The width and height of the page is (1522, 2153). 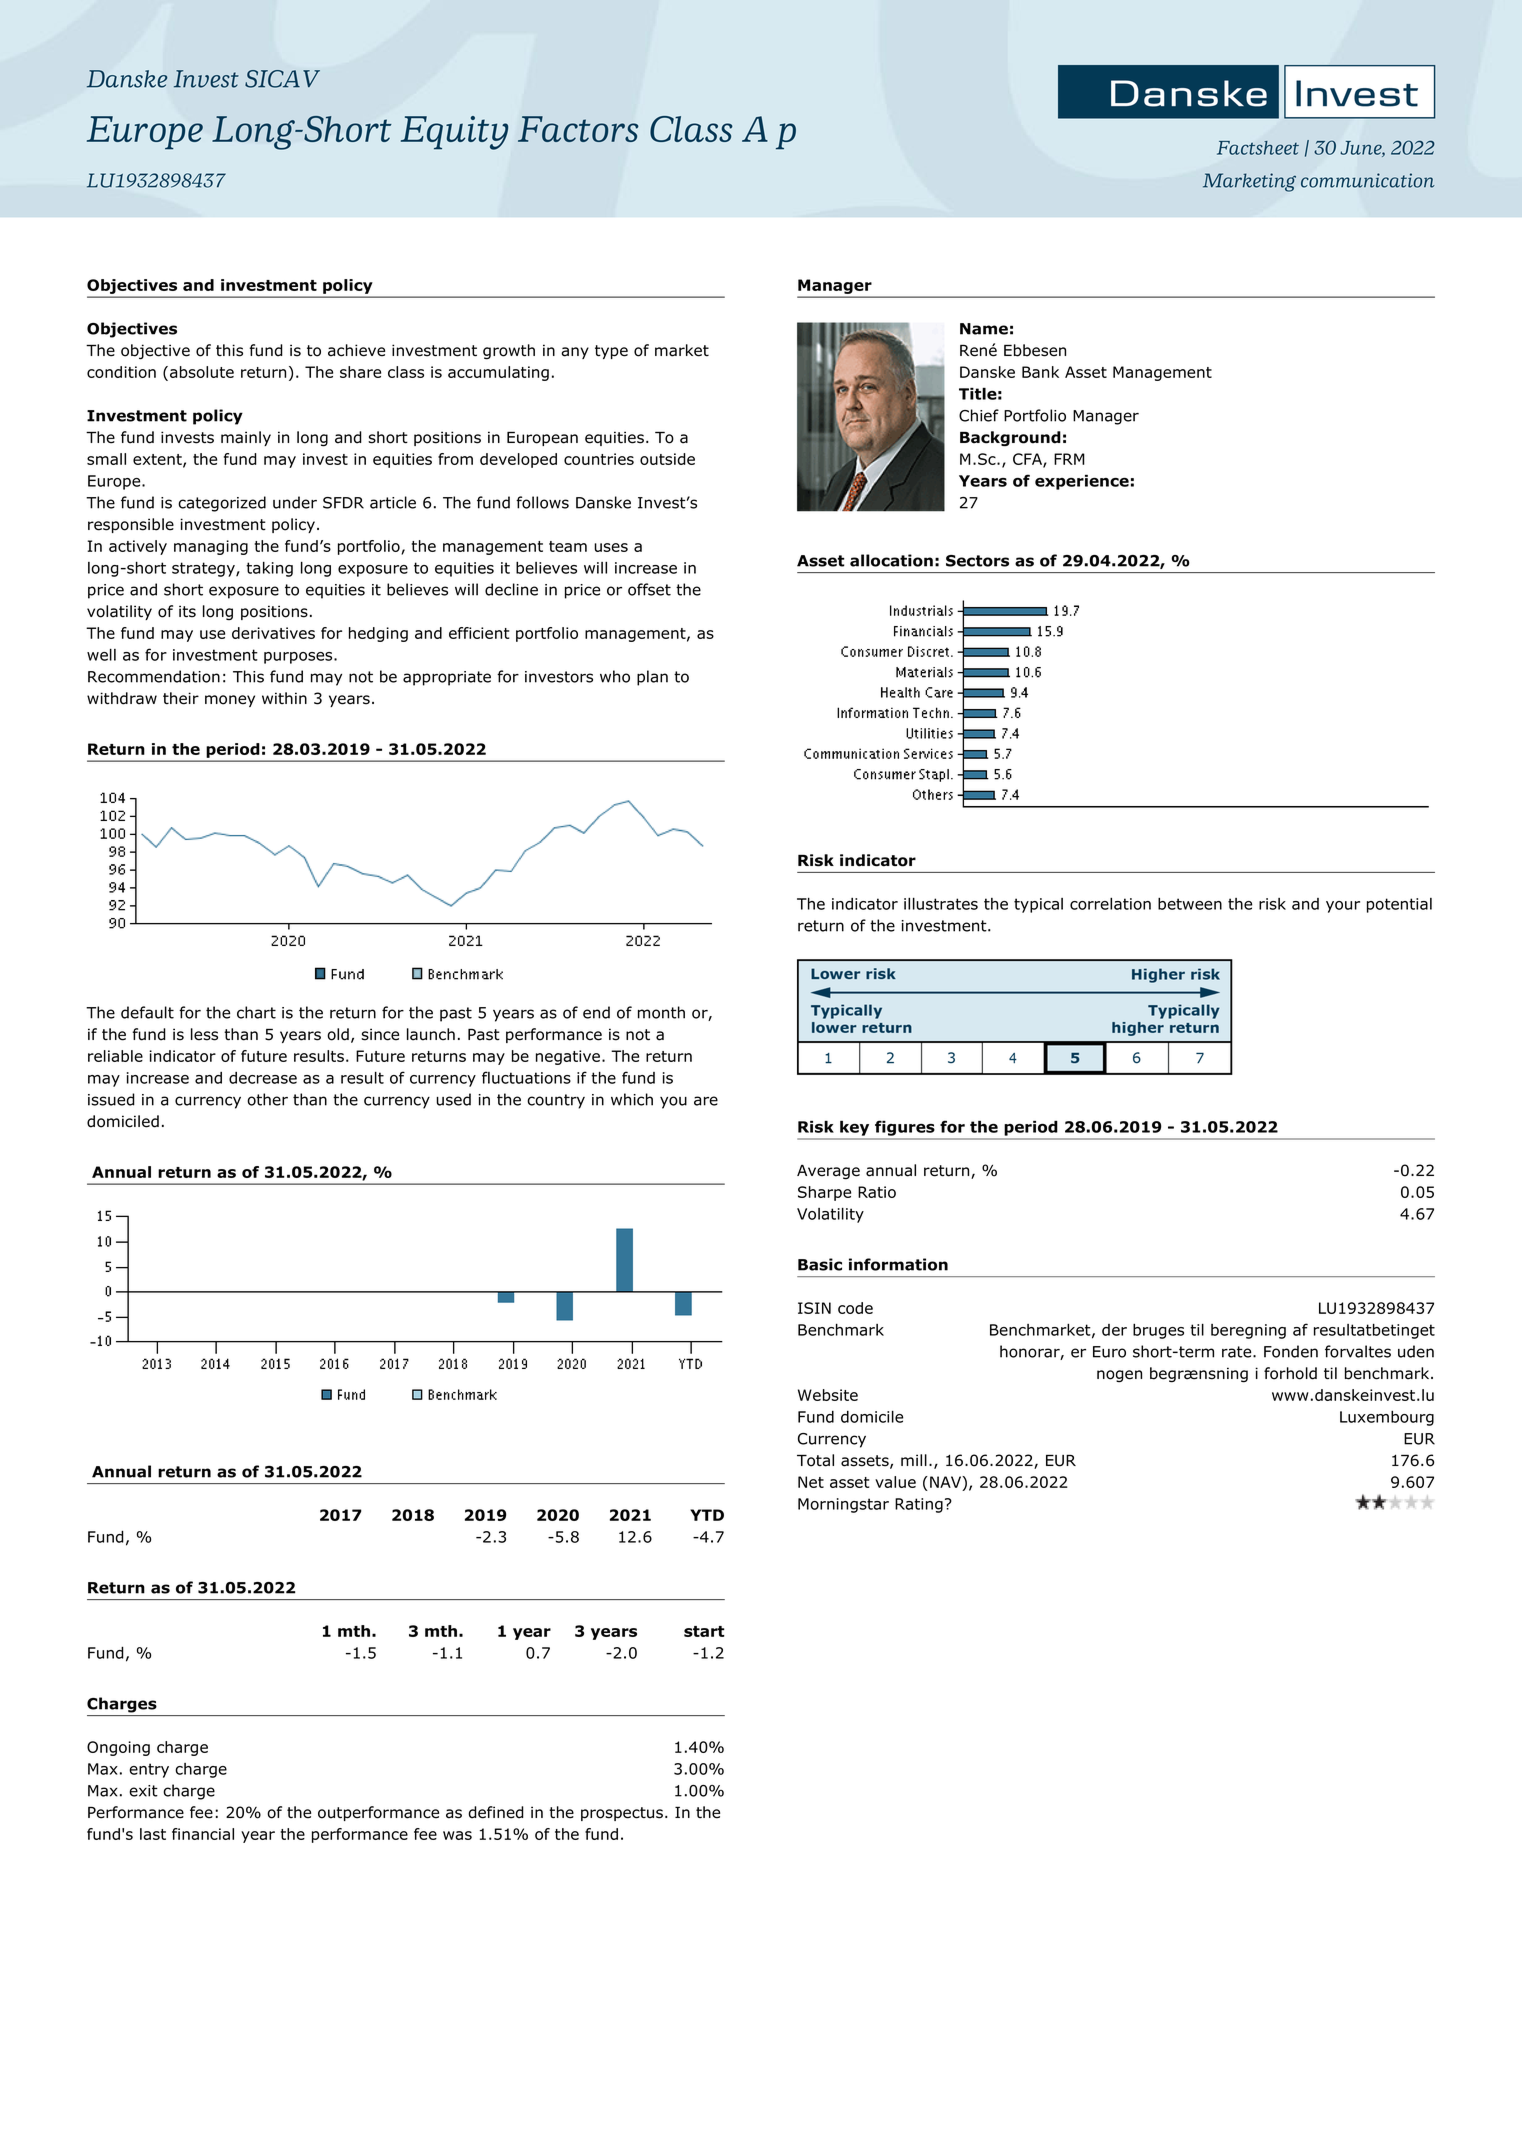 I want to click on Factors, so click(x=578, y=129).
